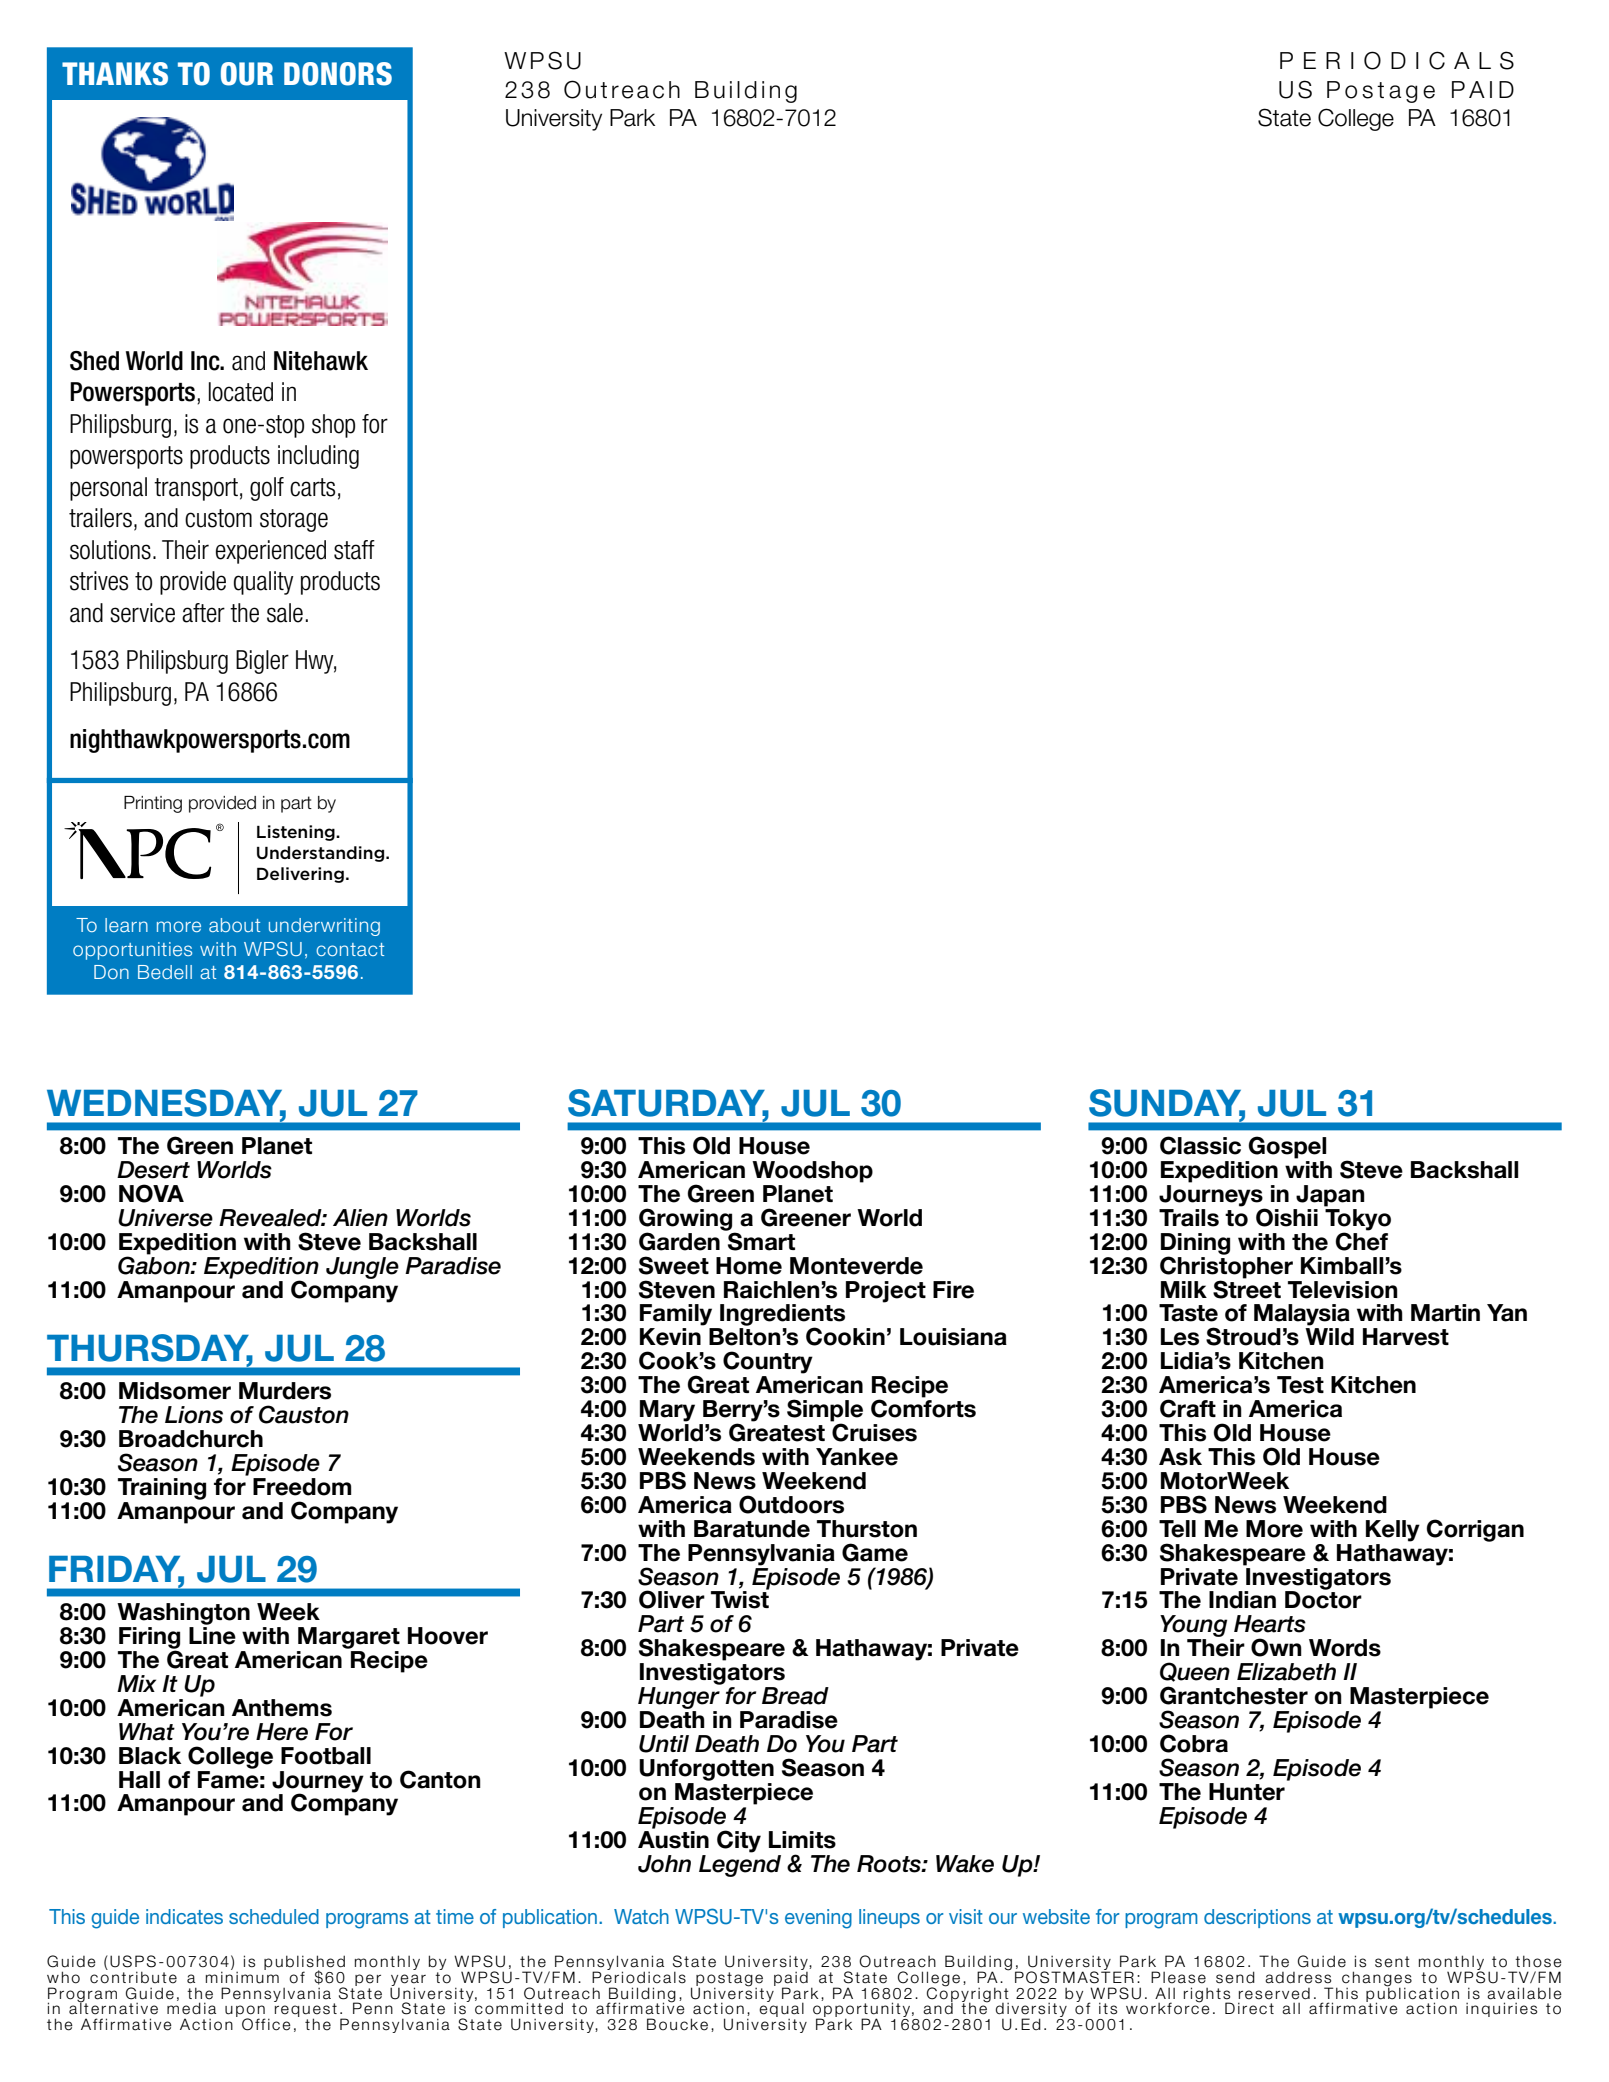 The image size is (1609, 2082). I want to click on Bedell, so click(165, 972).
